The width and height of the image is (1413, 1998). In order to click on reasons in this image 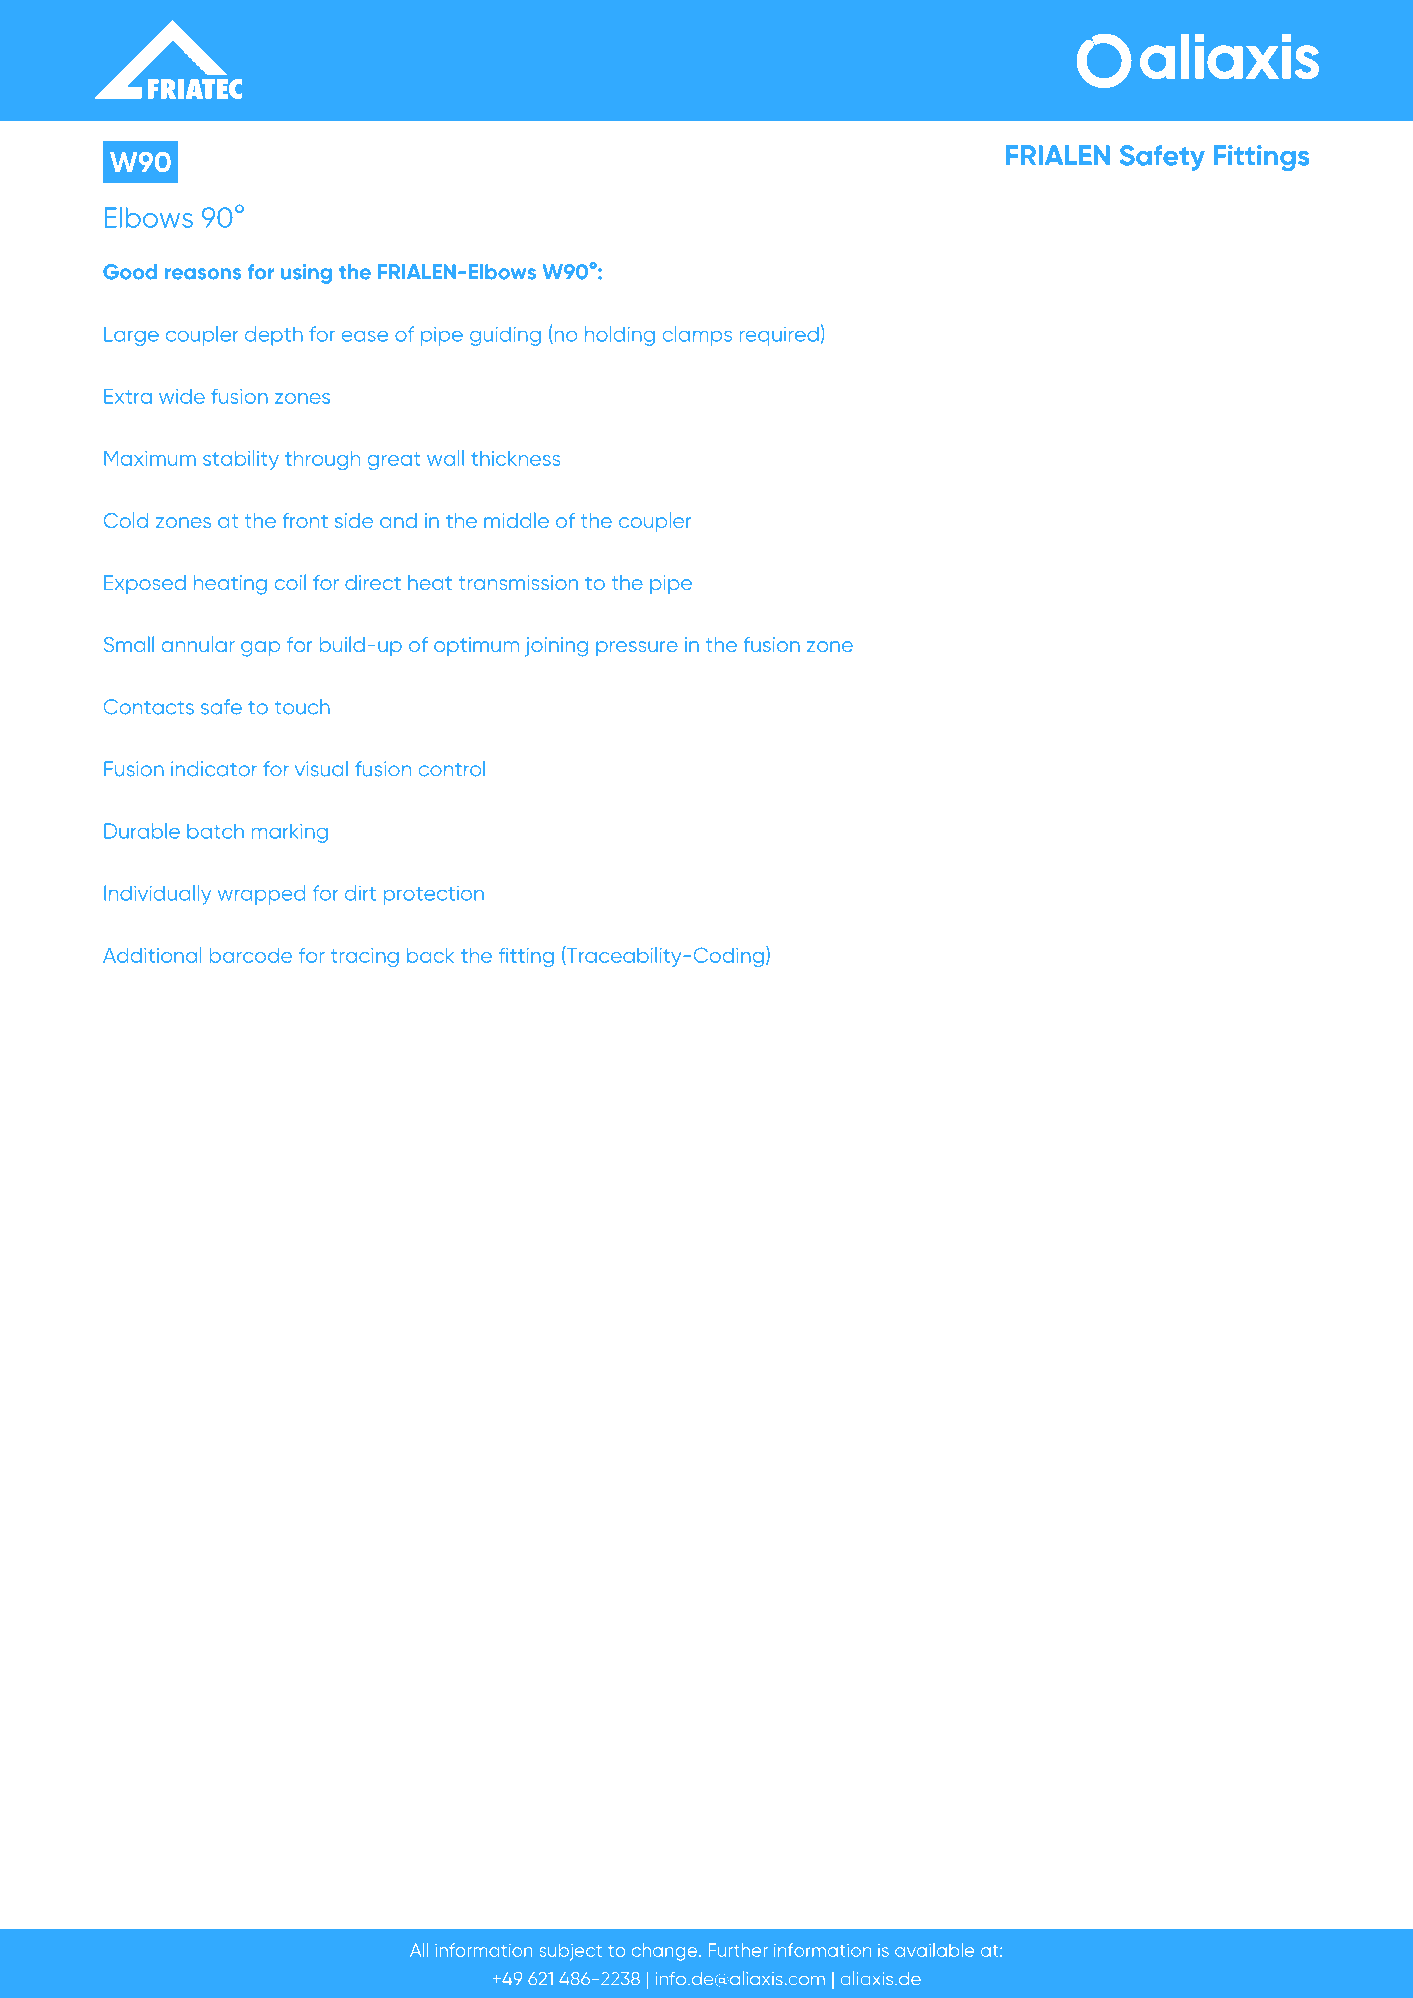, I will do `click(203, 274)`.
